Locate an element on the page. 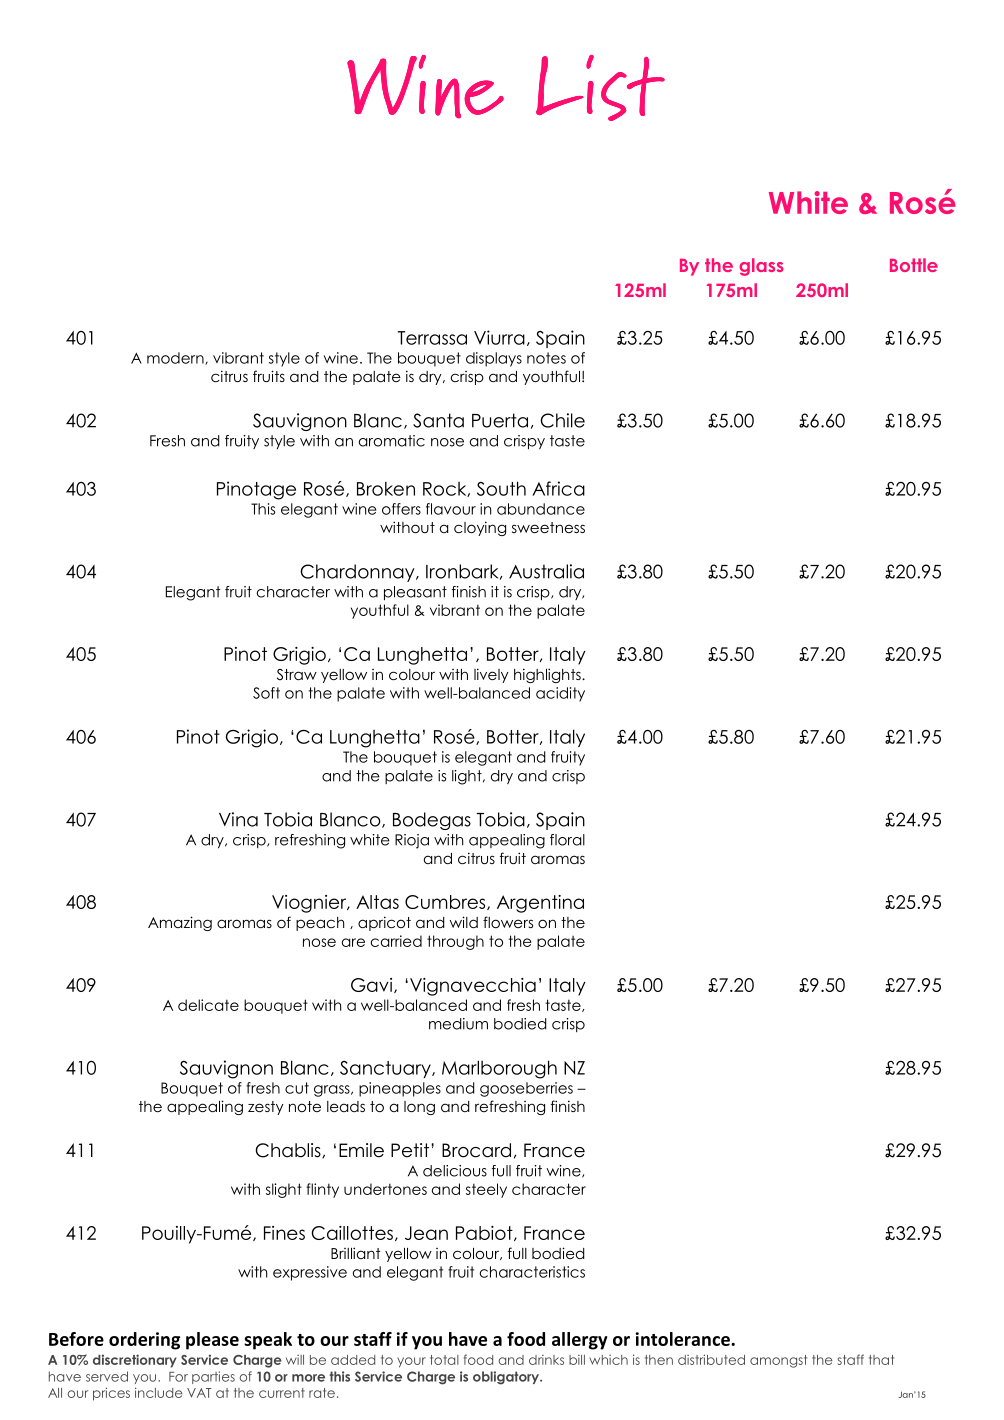 The width and height of the image is (1004, 1420). Chardonnay is located at coordinates (358, 573).
